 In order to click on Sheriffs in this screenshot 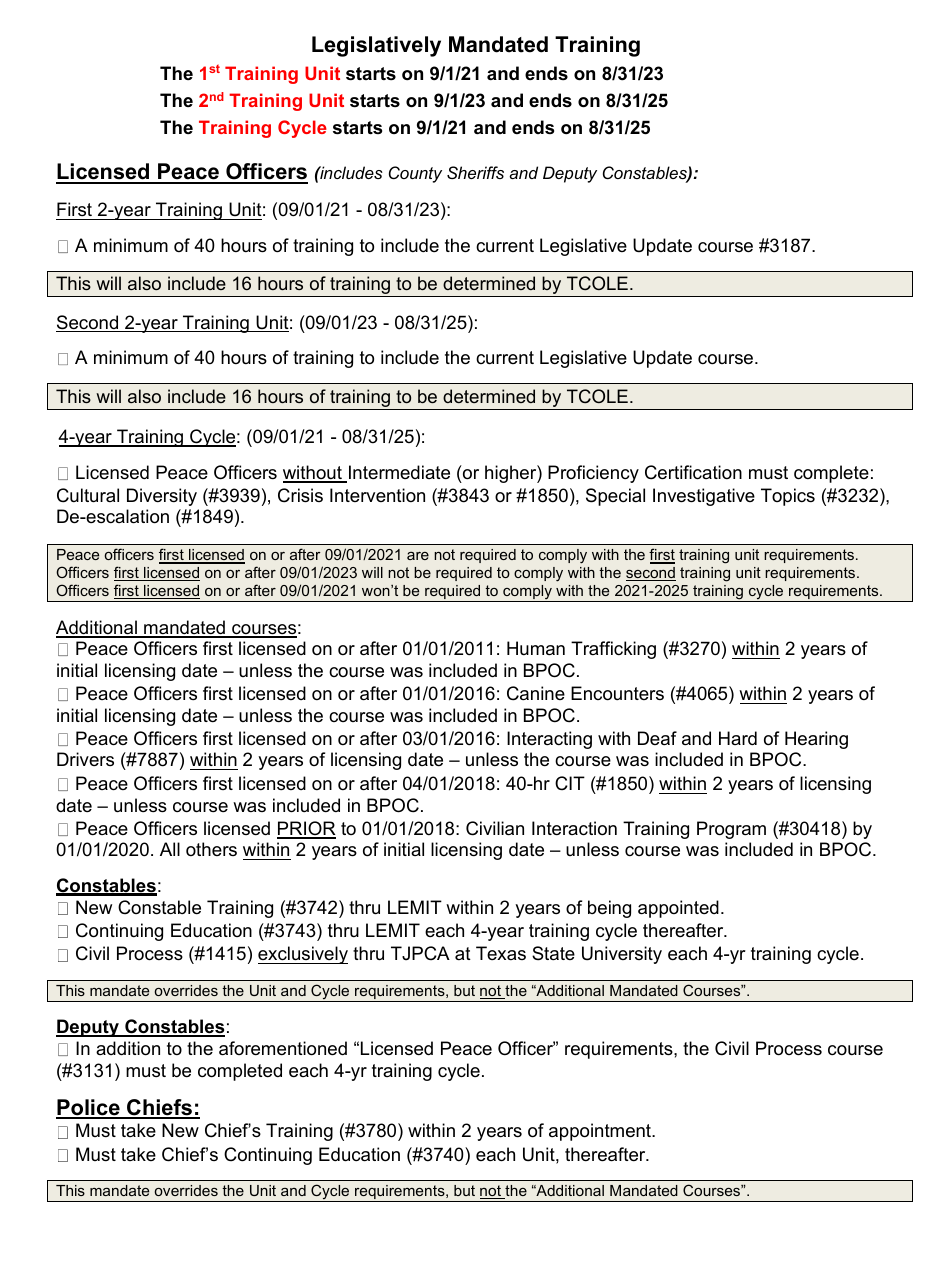, I will do `click(475, 172)`.
